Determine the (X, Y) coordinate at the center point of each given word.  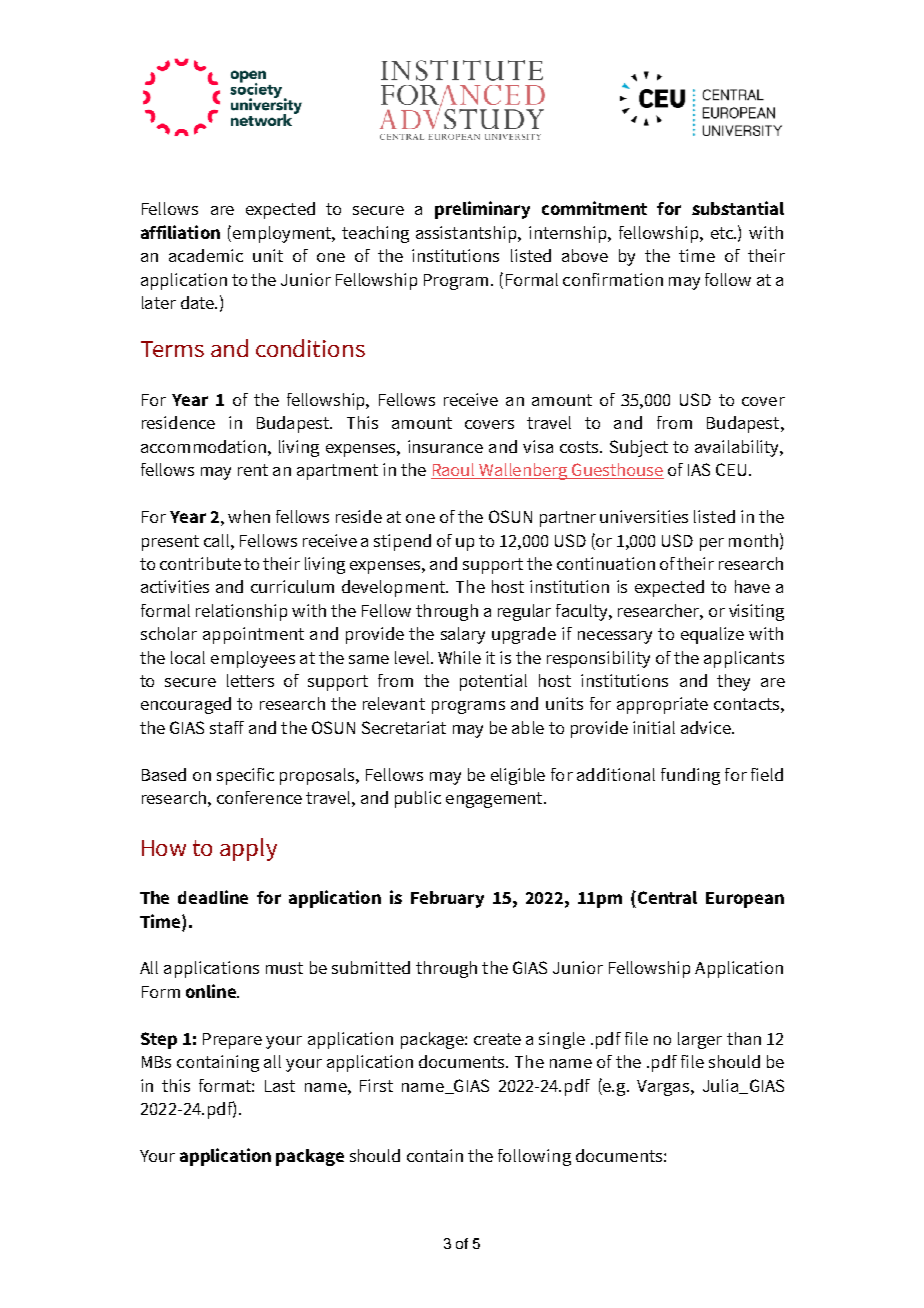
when (249, 516)
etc (723, 233)
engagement (495, 800)
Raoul (454, 471)
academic (206, 255)
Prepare (232, 1041)
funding (690, 776)
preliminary (482, 210)
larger (700, 1040)
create (497, 1039)
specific (245, 776)
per (712, 544)
